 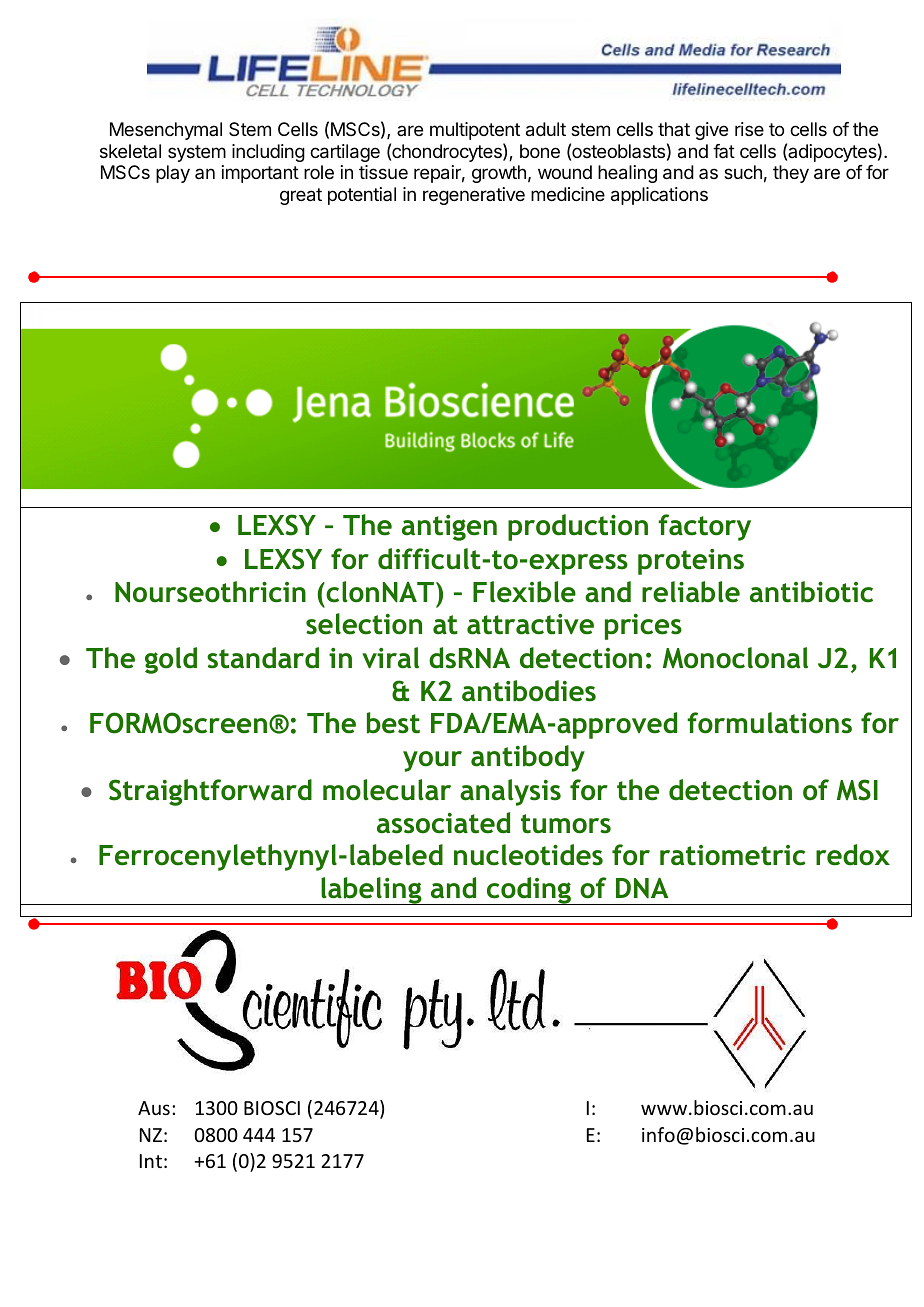 What do you see at coordinates (530, 624) in the image?
I see `attractive` at bounding box center [530, 624].
